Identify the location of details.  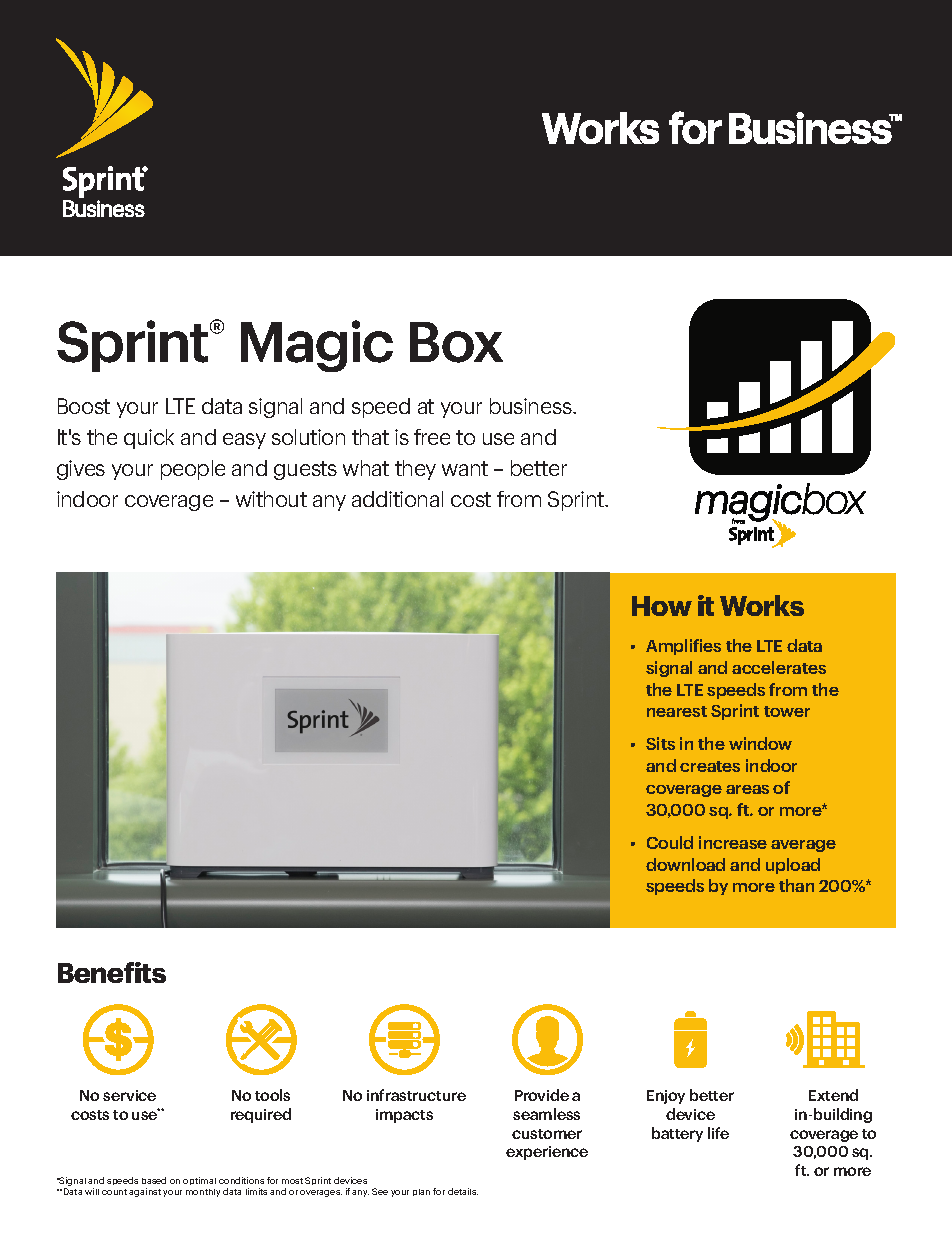
(463, 1191).
